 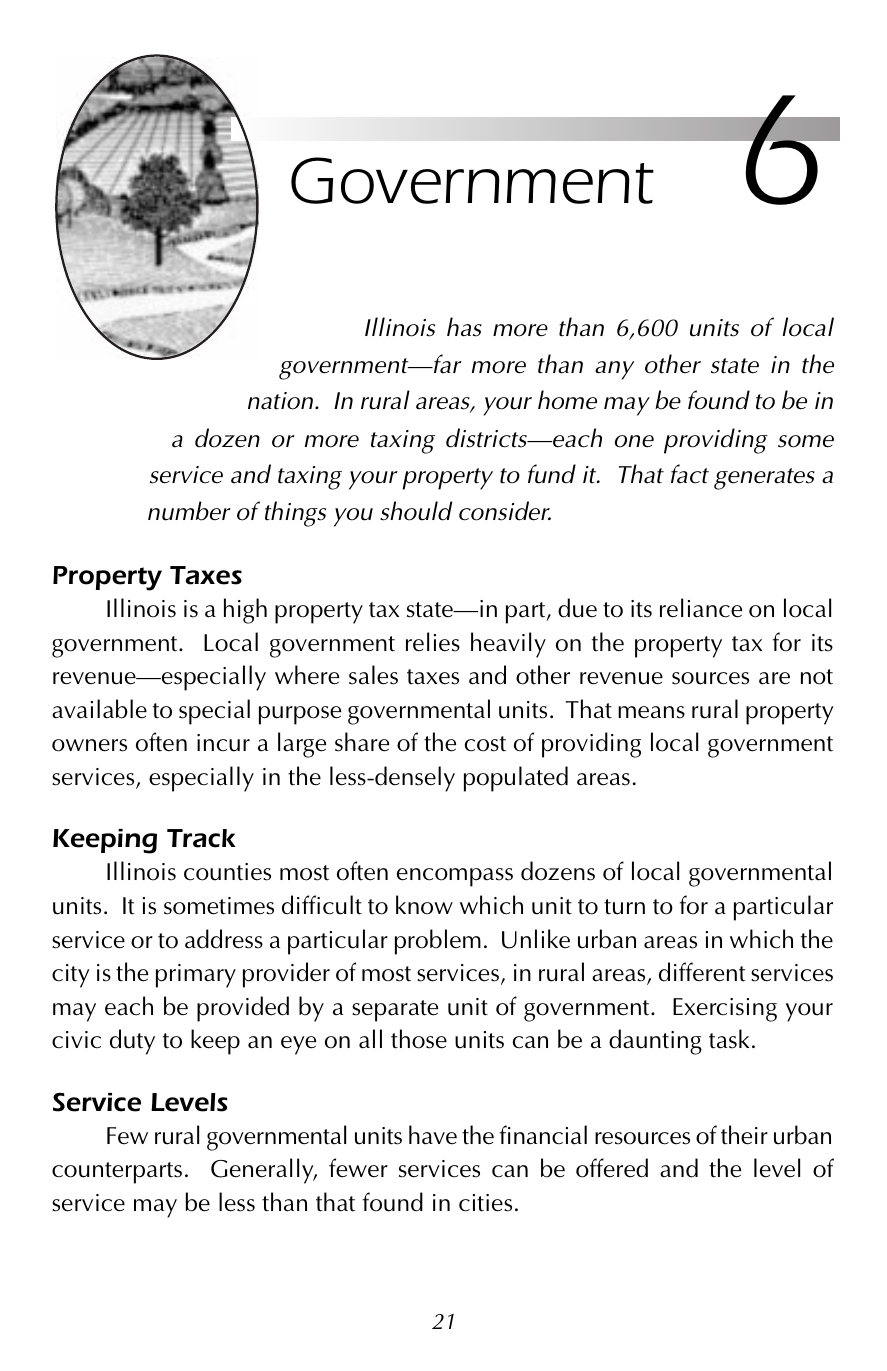 What do you see at coordinates (424, 905) in the document?
I see `know` at bounding box center [424, 905].
